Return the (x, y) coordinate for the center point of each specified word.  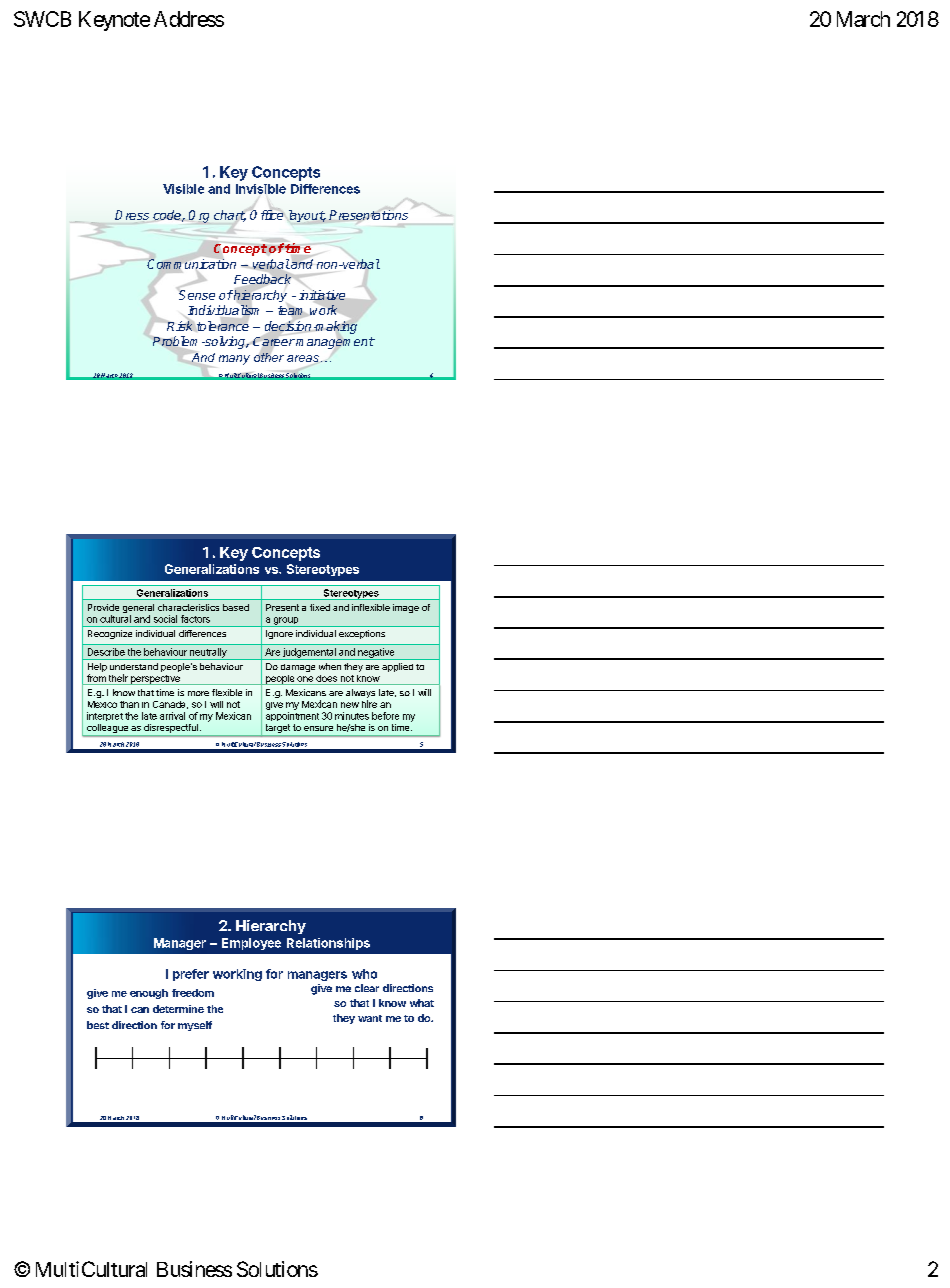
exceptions (362, 634)
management (335, 343)
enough (149, 994)
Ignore (279, 634)
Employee (251, 944)
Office (267, 214)
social (165, 619)
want (370, 1018)
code (168, 216)
